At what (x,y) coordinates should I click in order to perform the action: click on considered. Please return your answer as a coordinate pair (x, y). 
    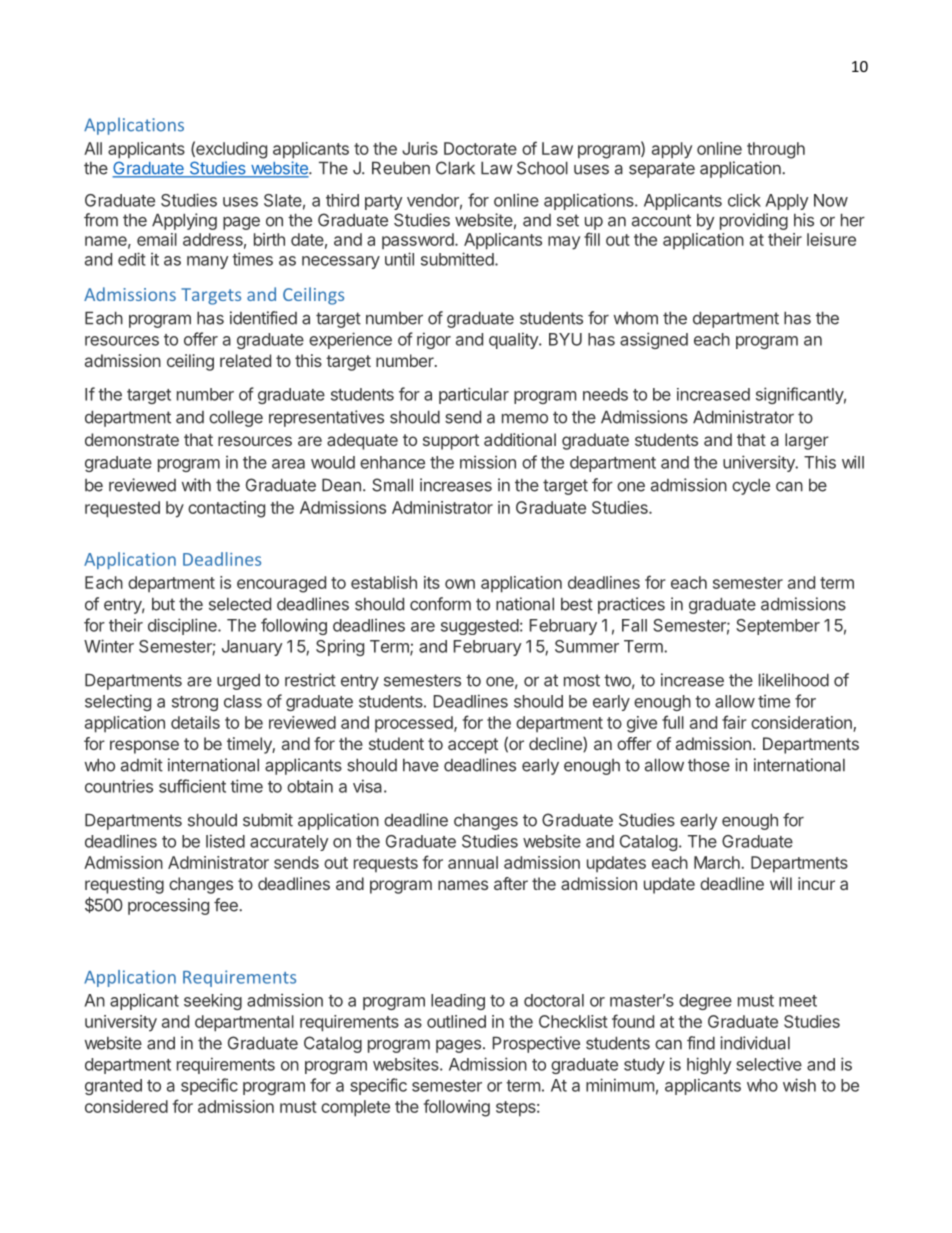
    Looking at the image, I should click on (126, 1106).
